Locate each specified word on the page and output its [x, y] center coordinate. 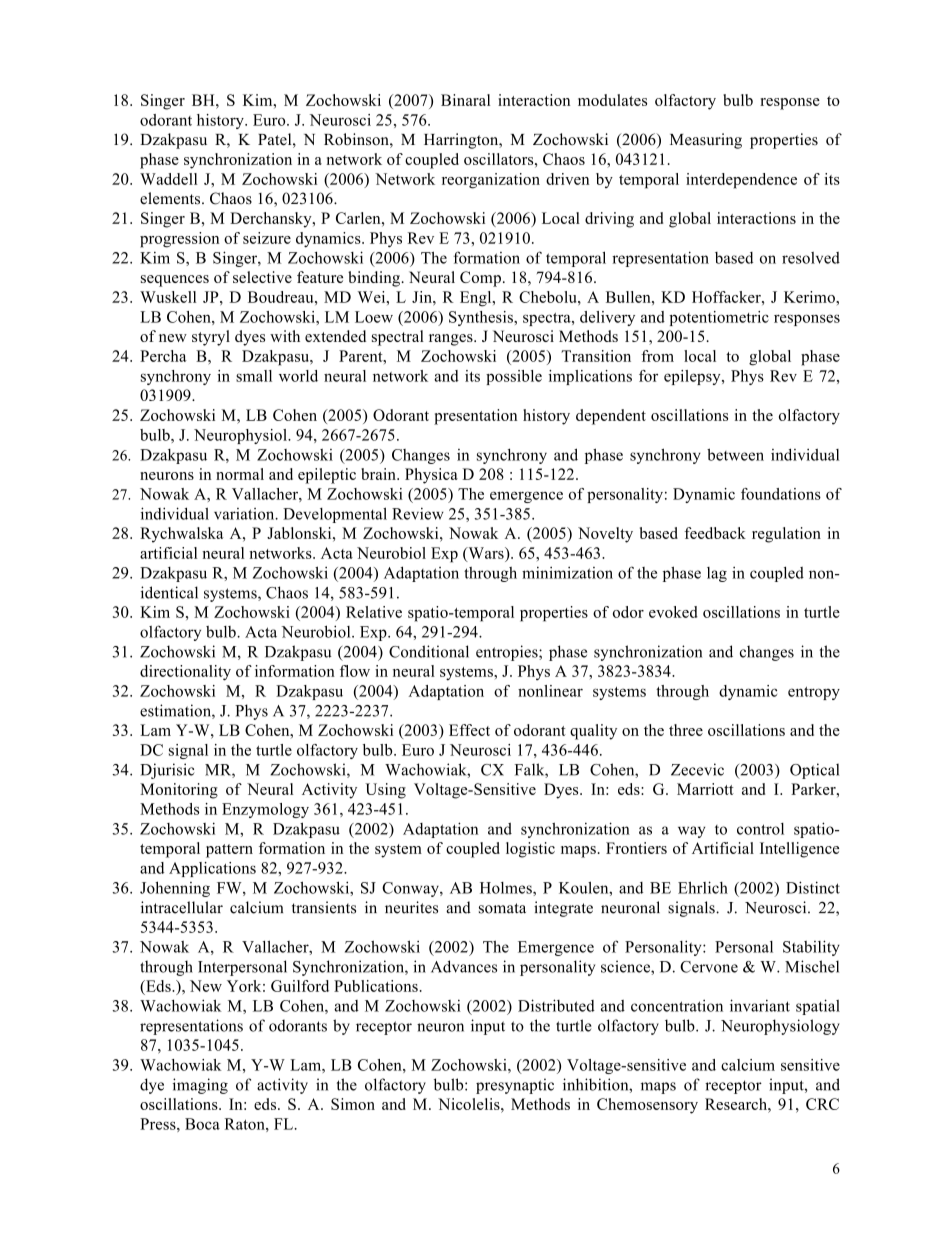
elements [171, 198]
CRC [822, 1104]
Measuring [706, 141]
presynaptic [515, 1086]
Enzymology [265, 810]
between [735, 454]
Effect [469, 730]
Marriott [705, 789]
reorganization [491, 181]
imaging [200, 1086]
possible [514, 377]
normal [240, 474]
